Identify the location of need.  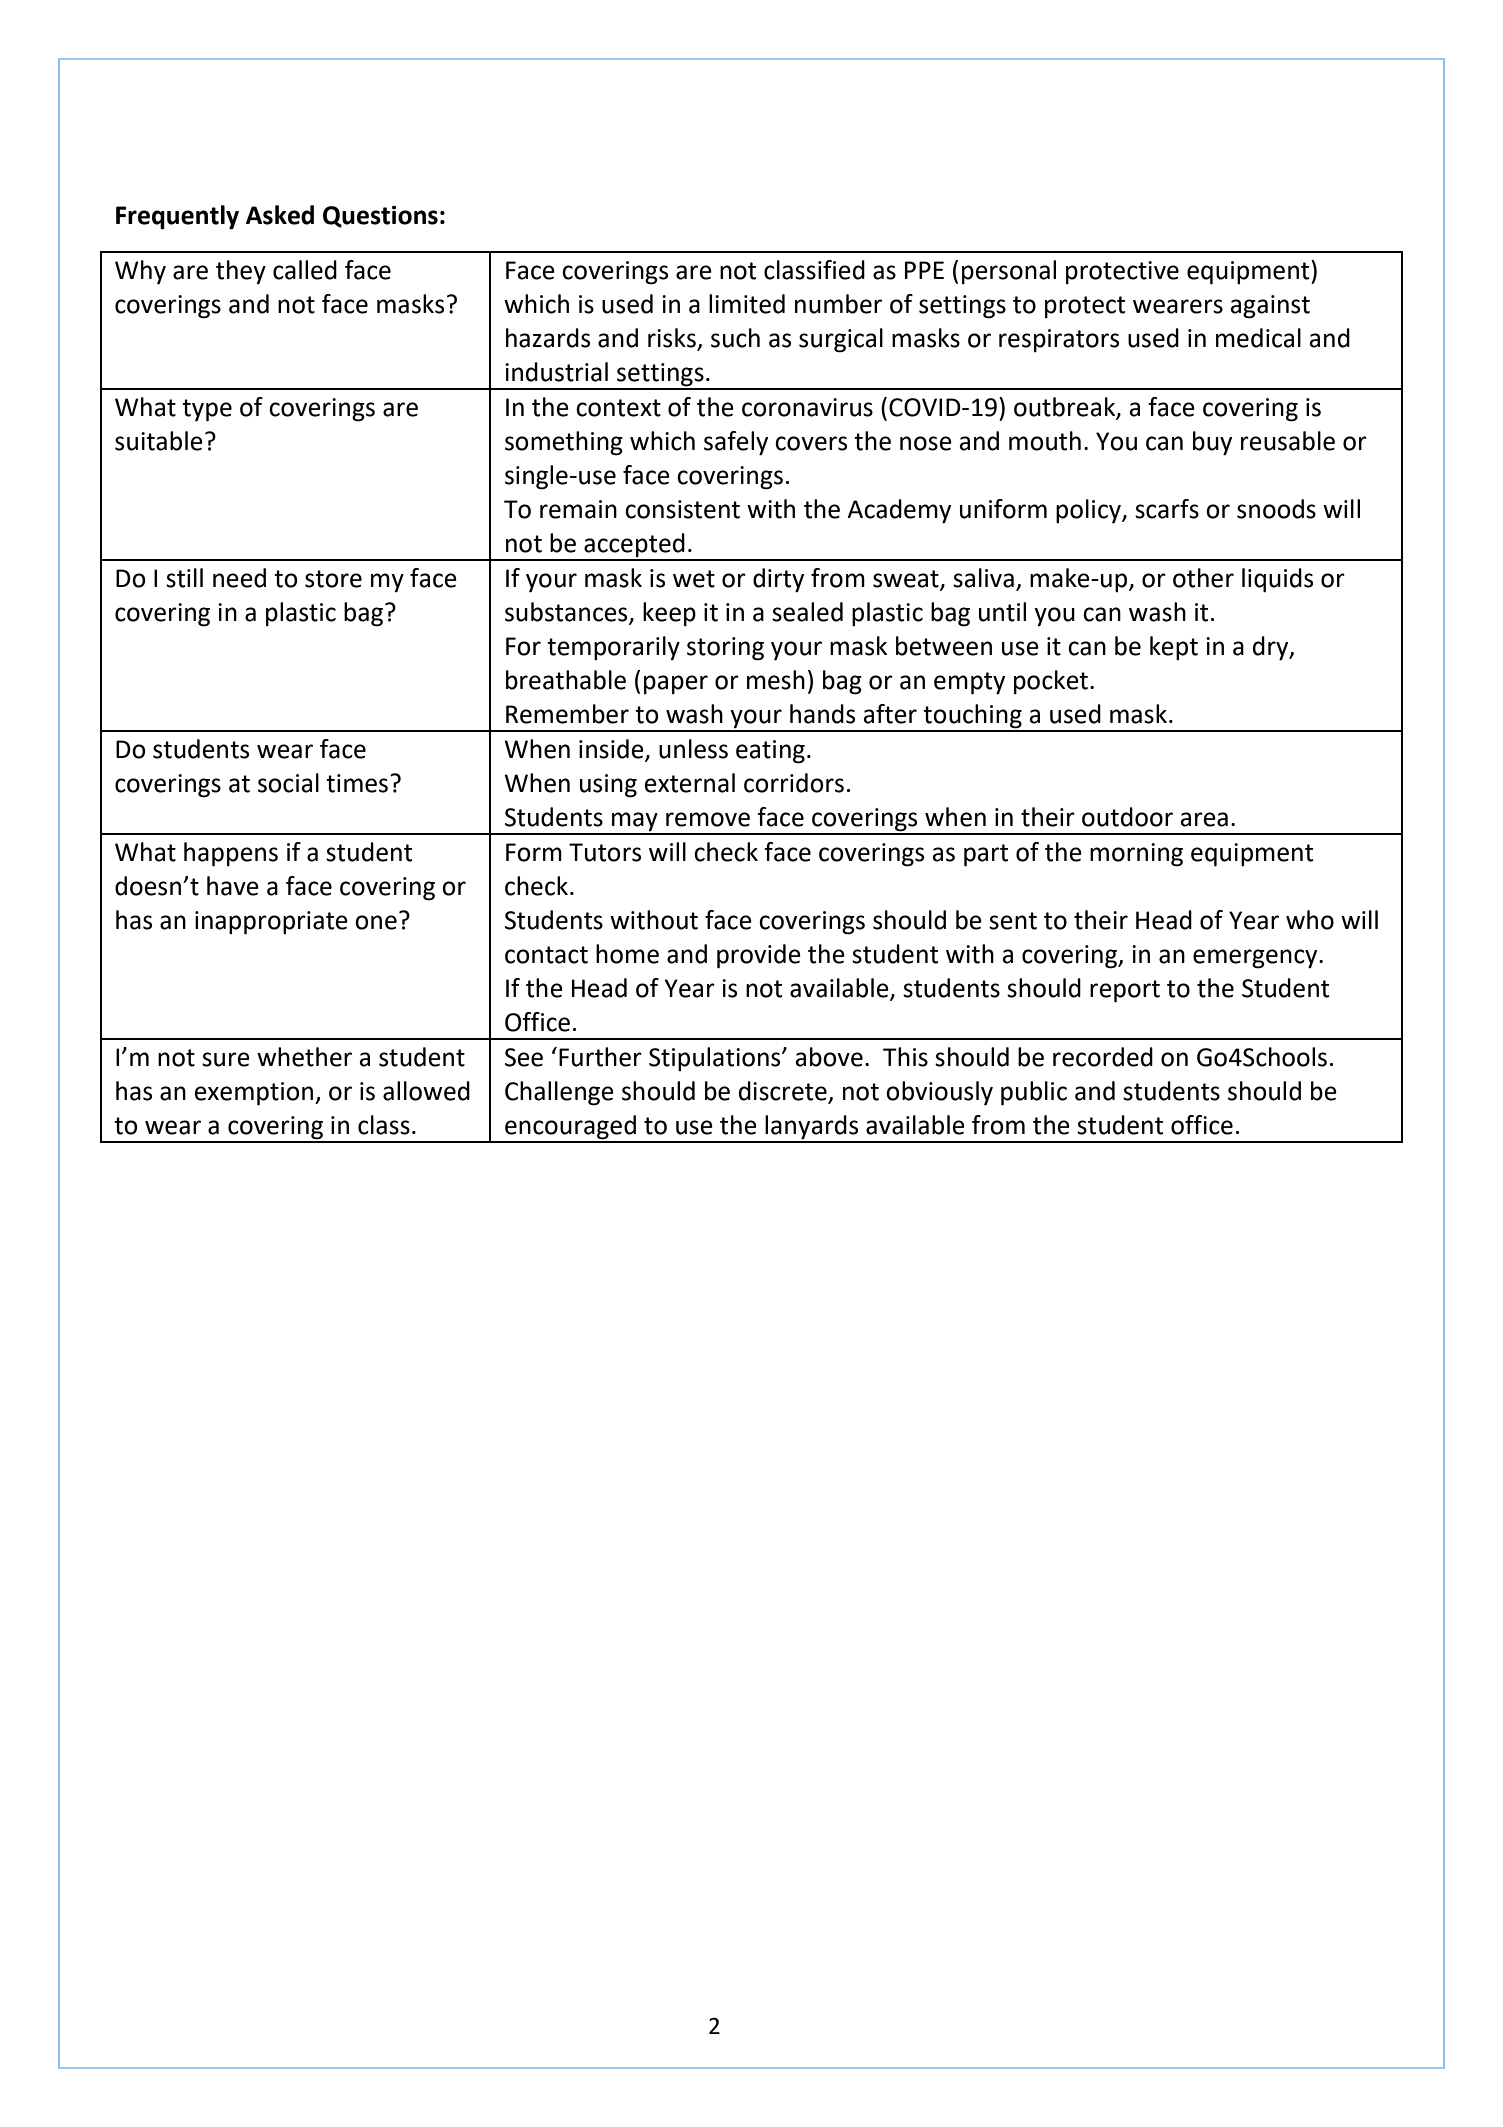
(239, 578).
